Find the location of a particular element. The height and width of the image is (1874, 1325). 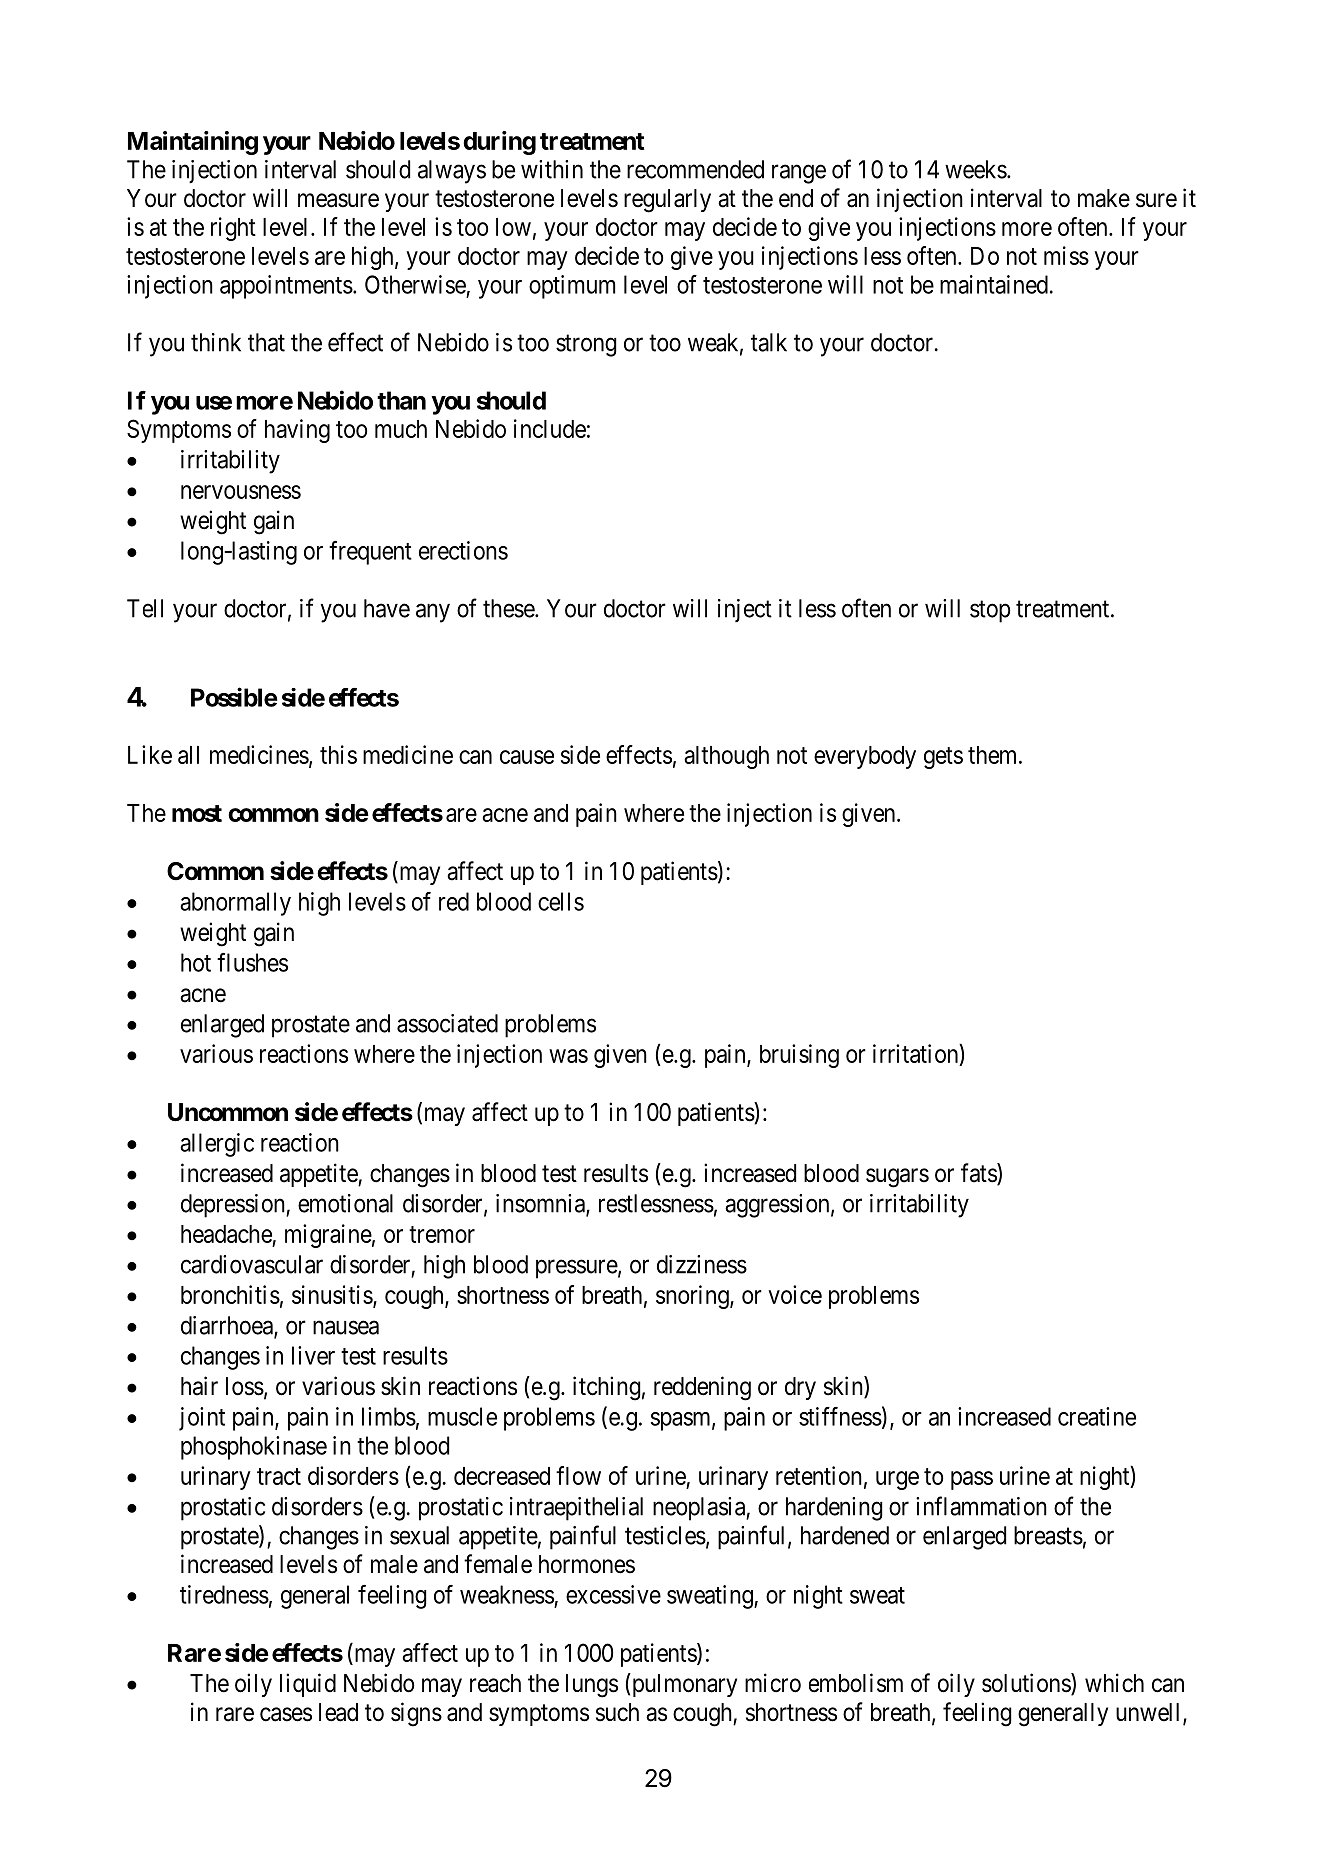

insomnia is located at coordinates (541, 1204).
